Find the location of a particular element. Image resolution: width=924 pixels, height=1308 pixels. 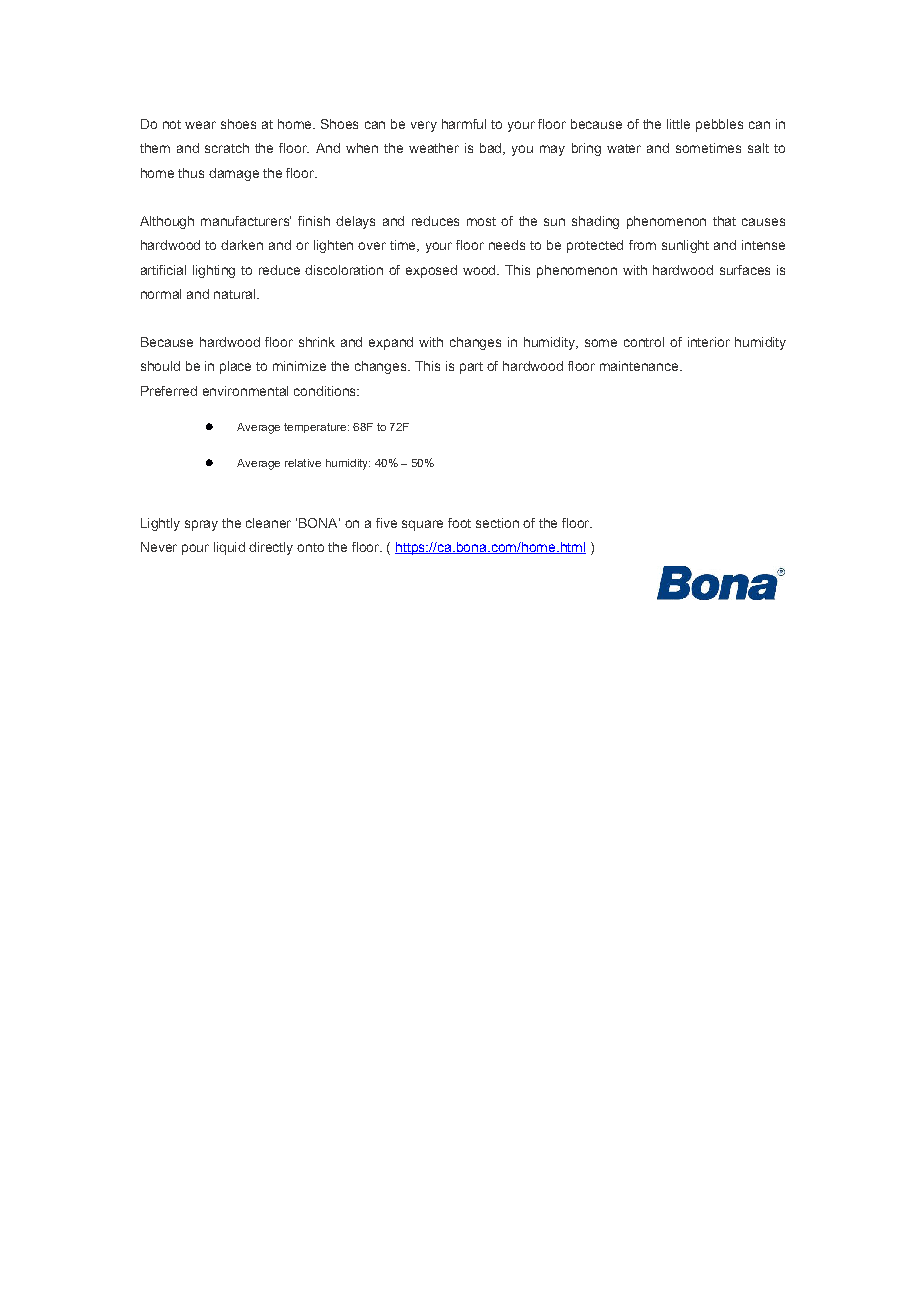

harmful is located at coordinates (464, 124).
